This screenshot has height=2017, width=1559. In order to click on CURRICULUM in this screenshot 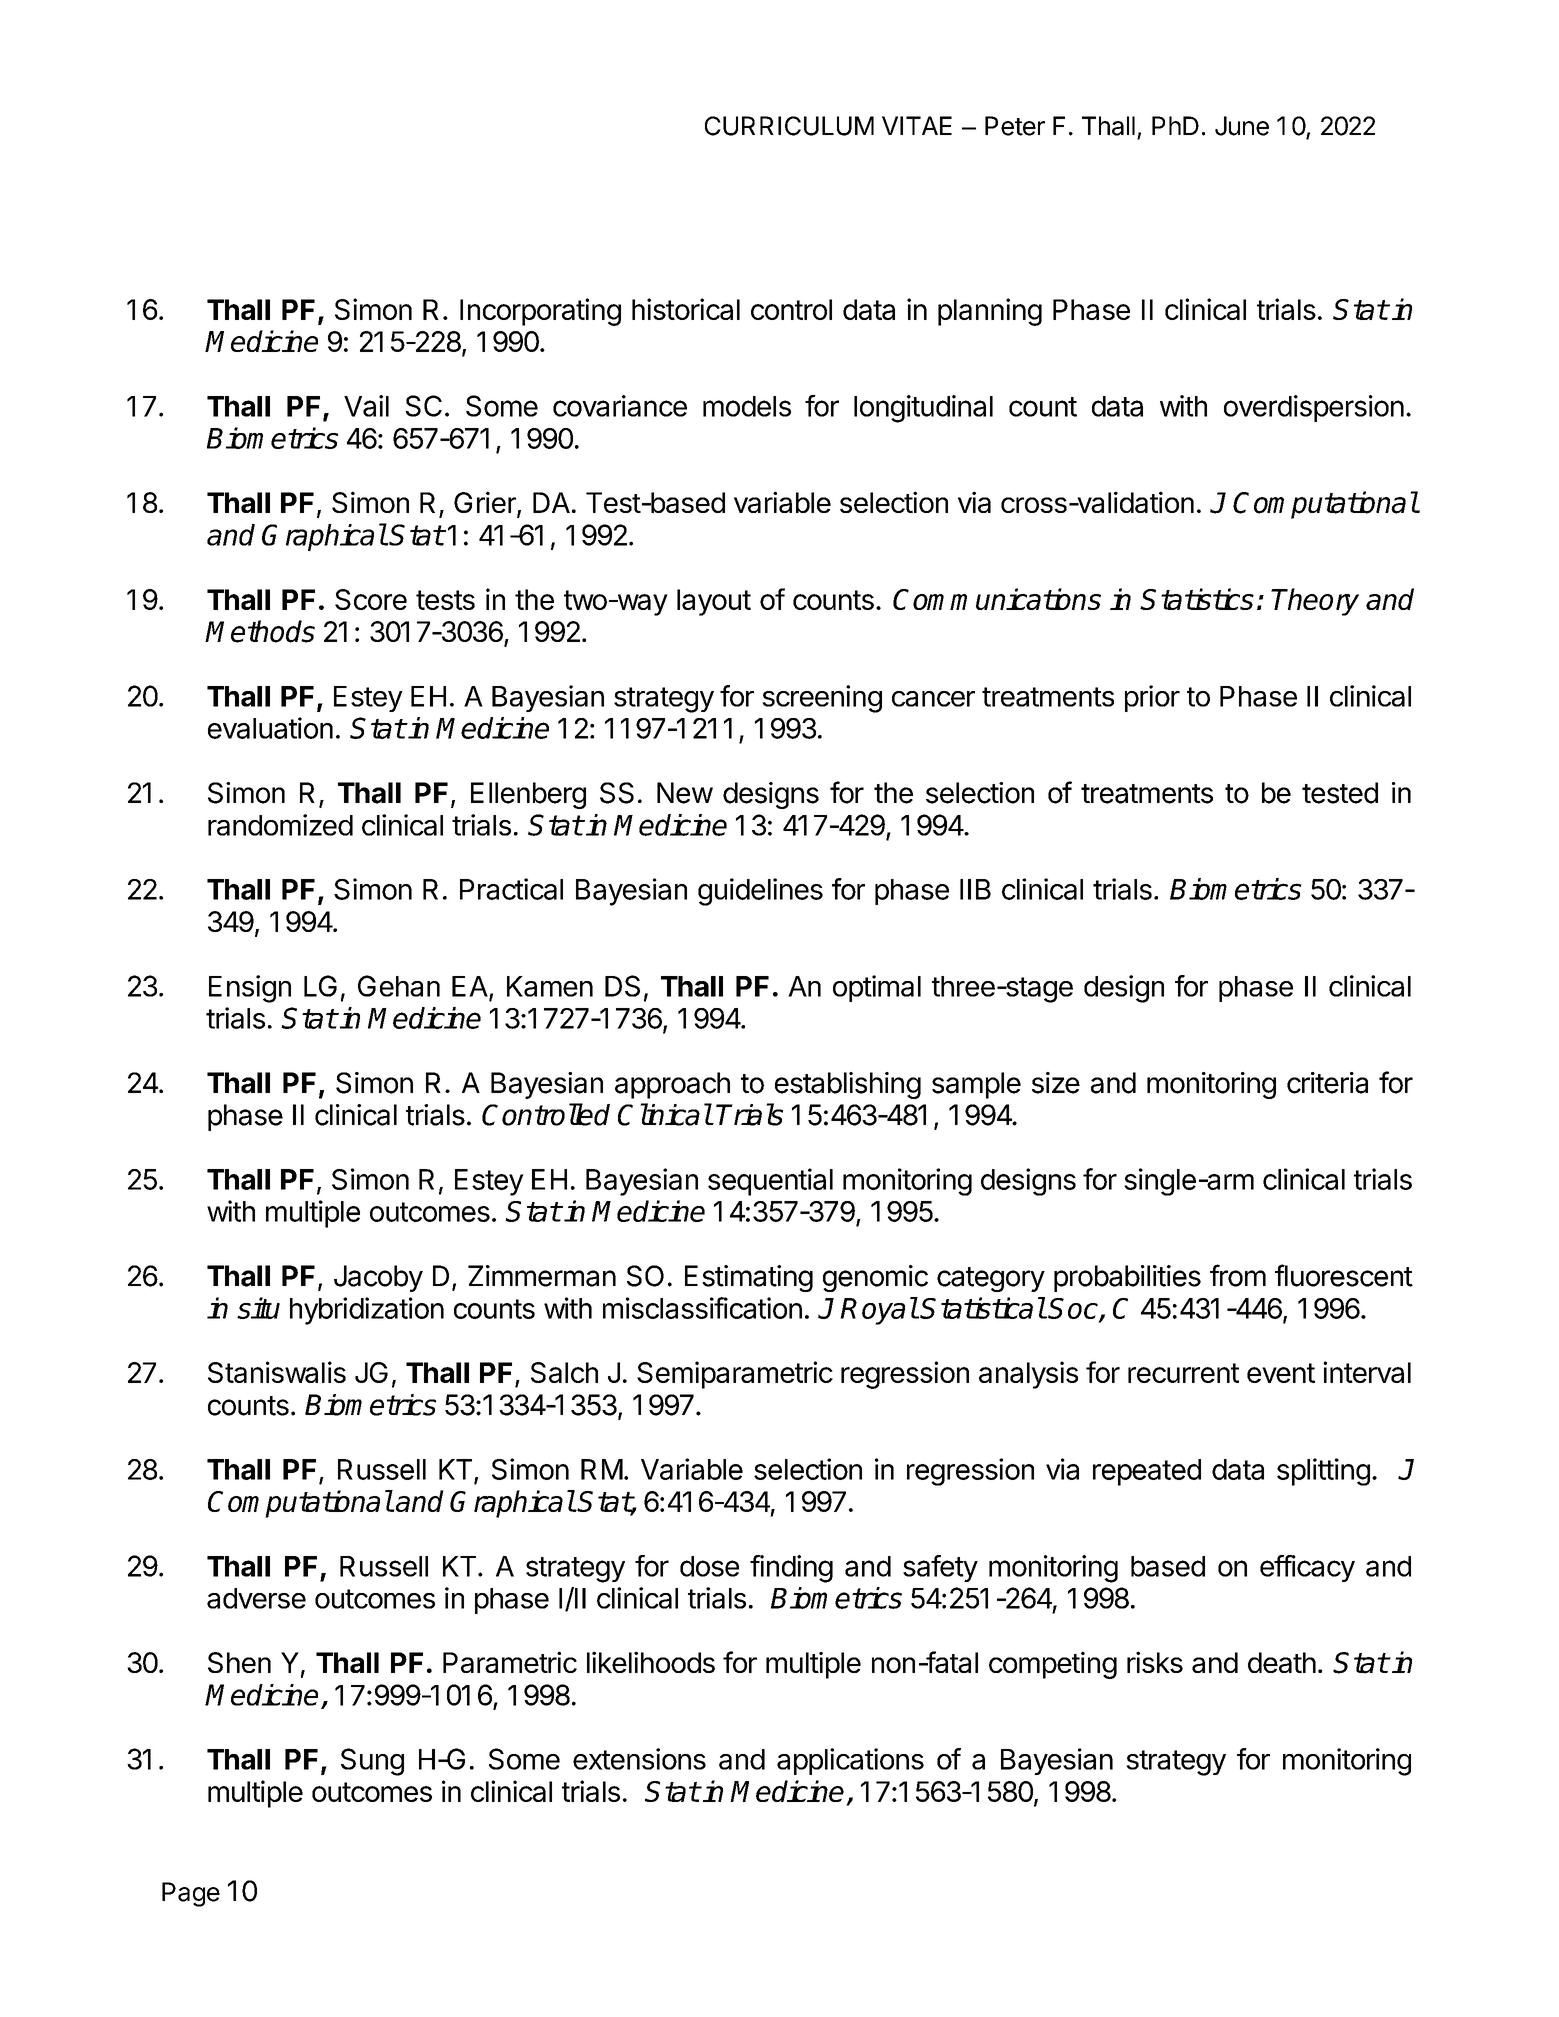, I will do `click(789, 126)`.
